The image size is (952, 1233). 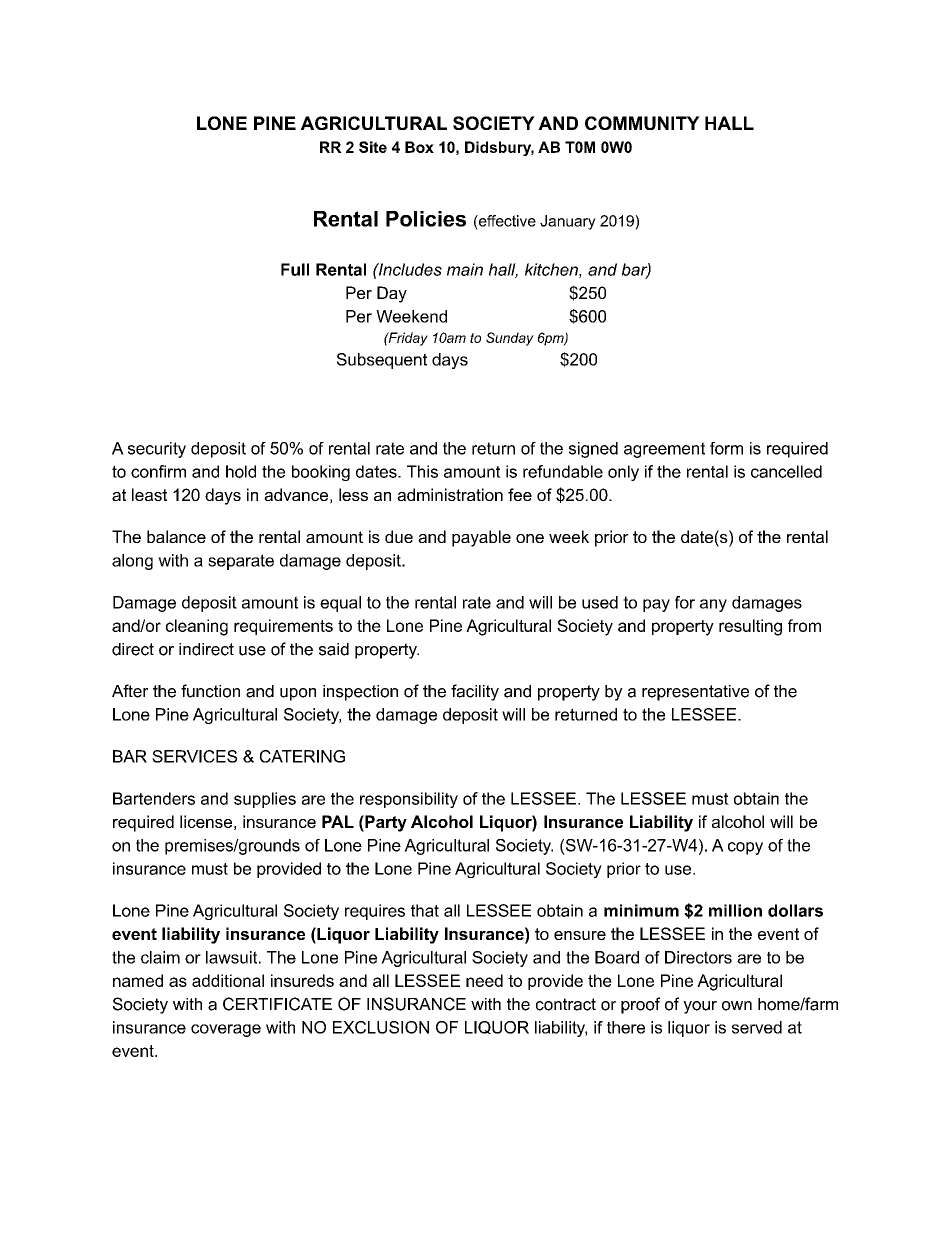 I want to click on This, so click(x=422, y=471).
